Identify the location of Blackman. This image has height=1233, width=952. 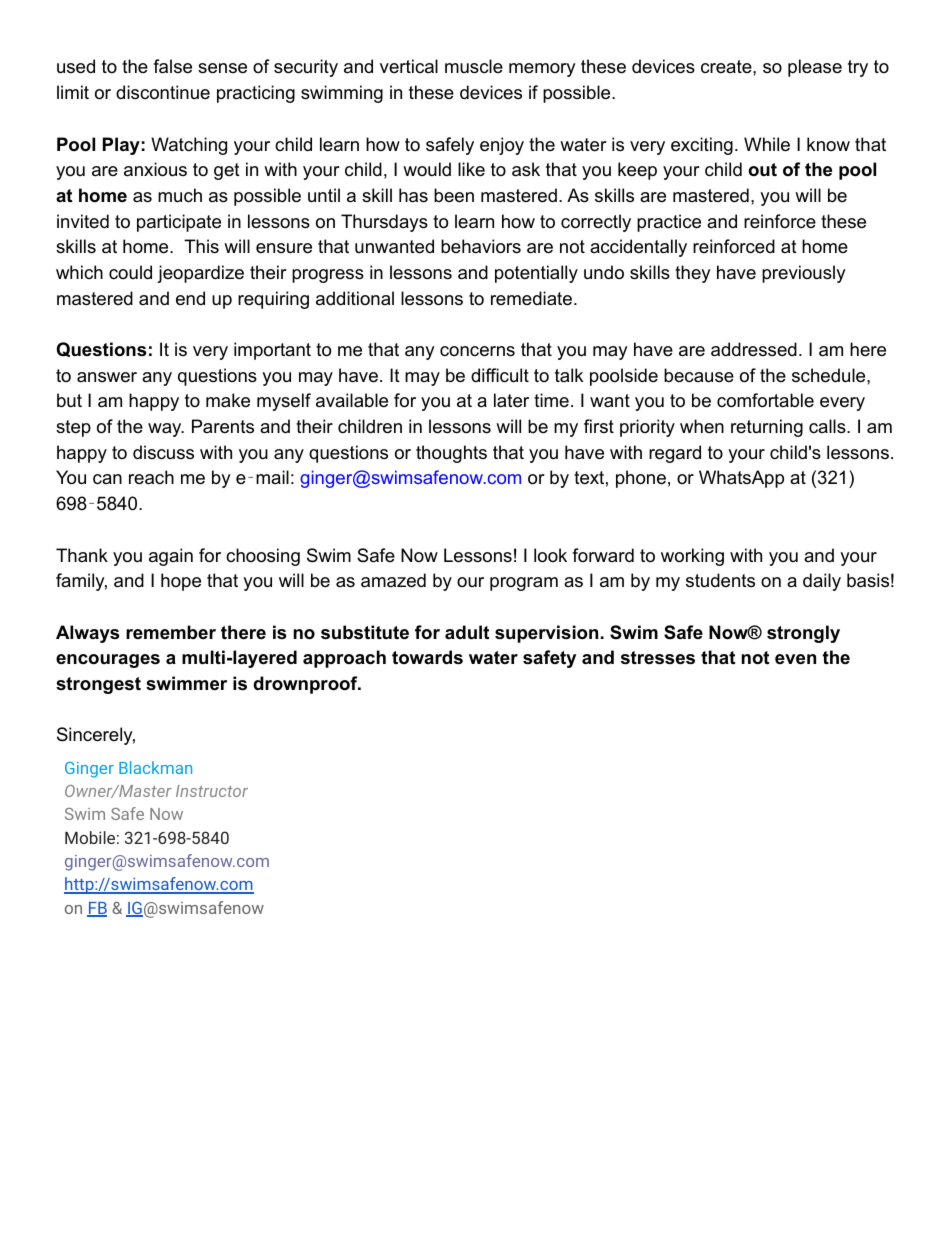
(155, 767).
